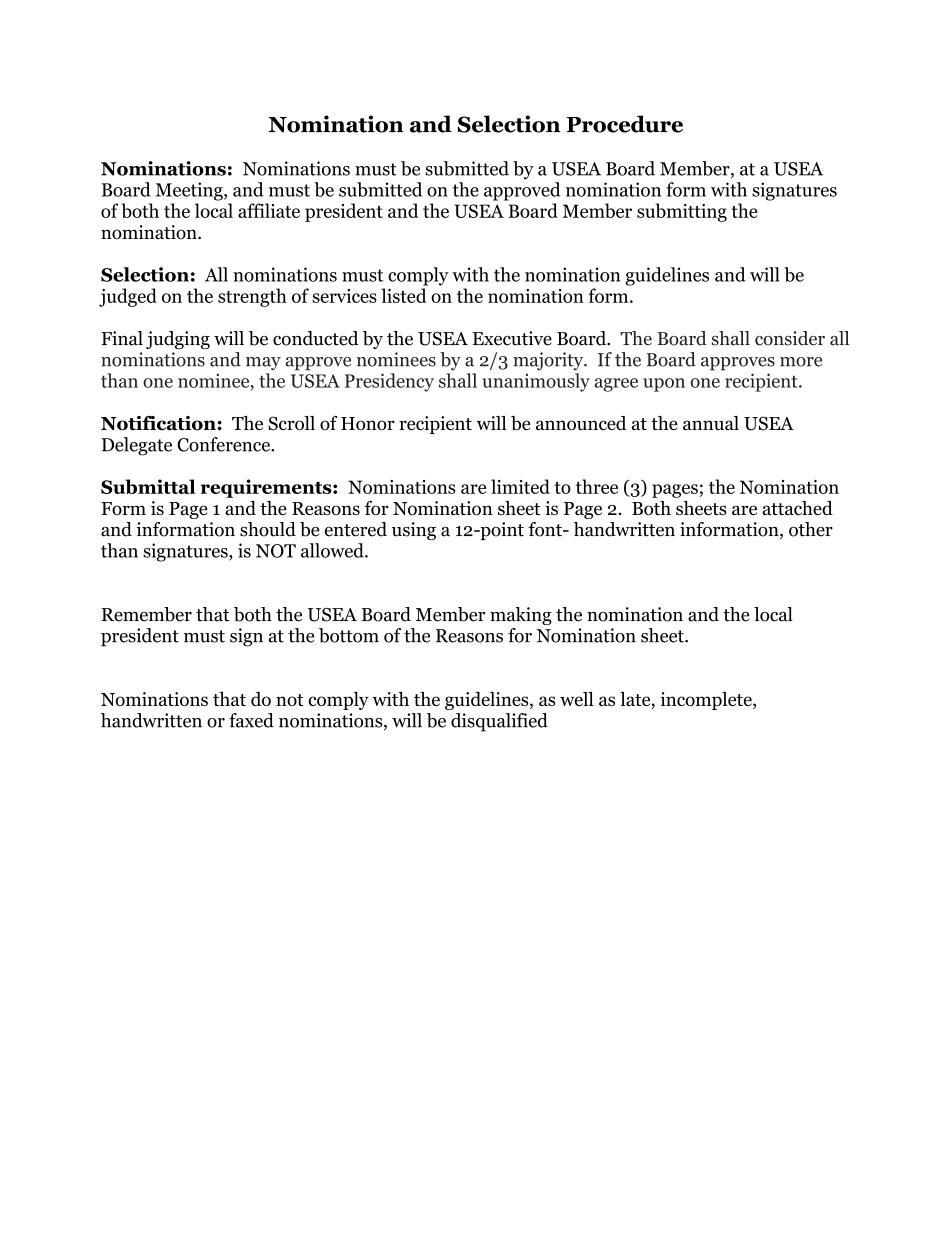  I want to click on Honor, so click(368, 424).
